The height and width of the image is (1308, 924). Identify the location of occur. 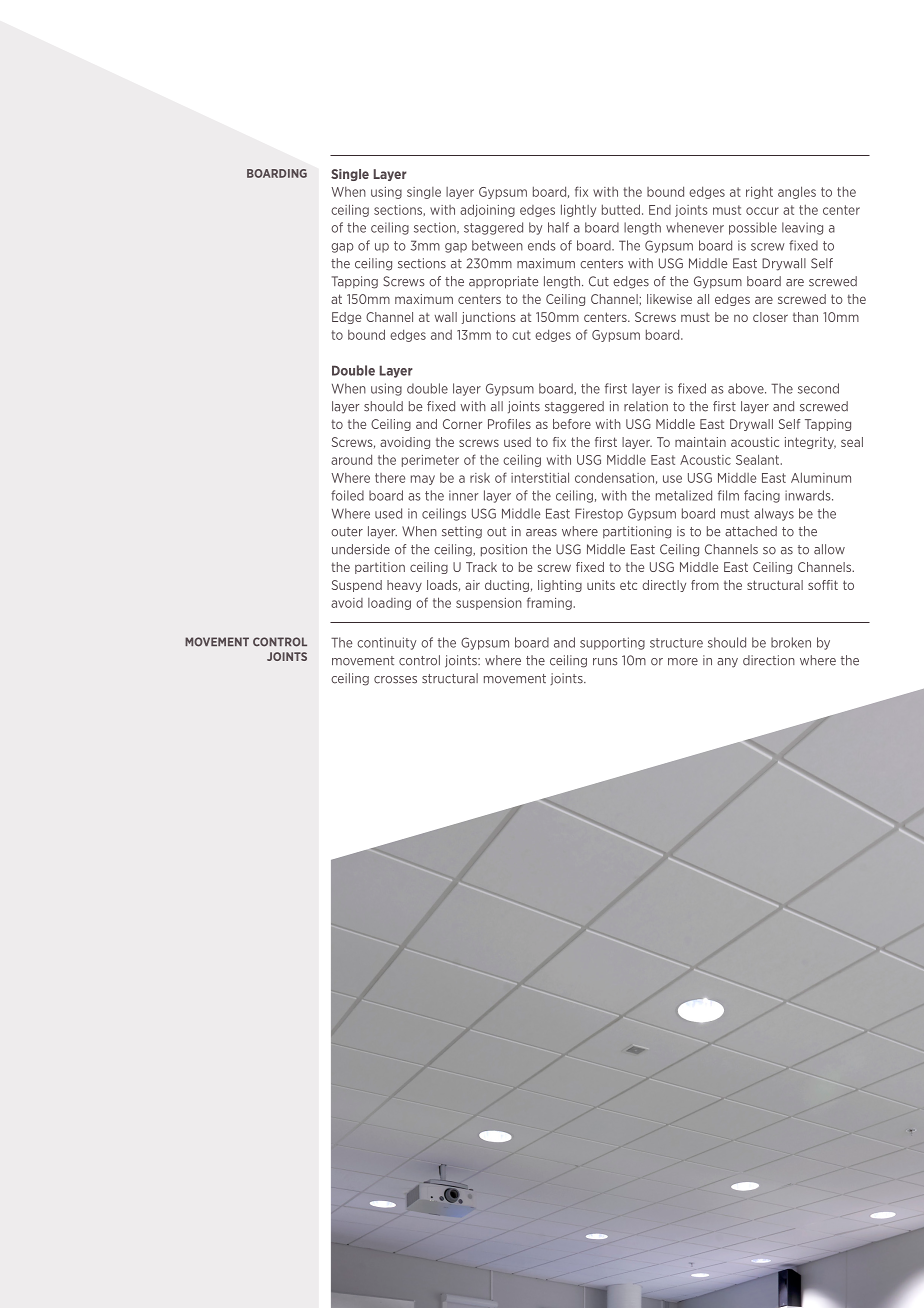
(762, 211).
